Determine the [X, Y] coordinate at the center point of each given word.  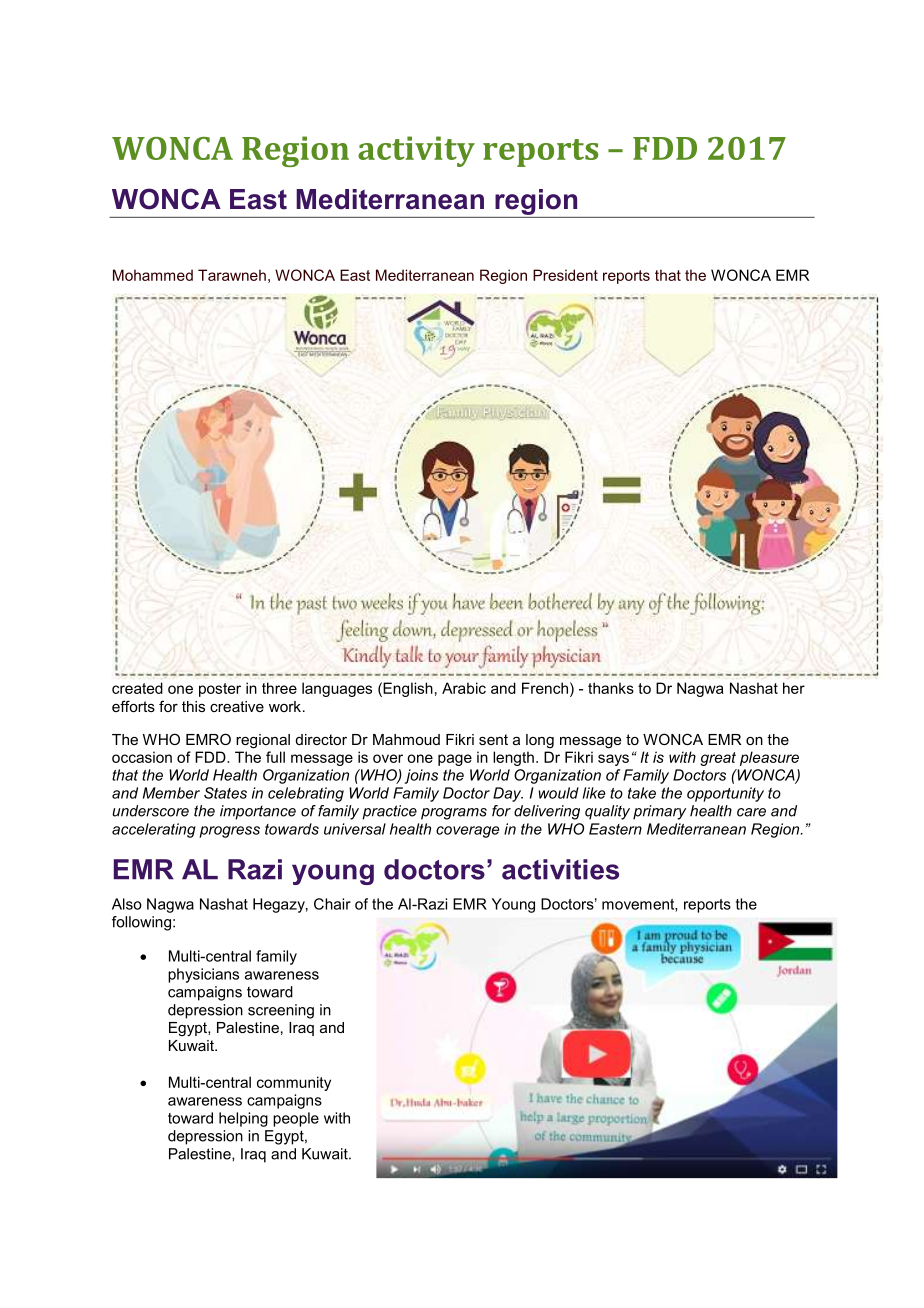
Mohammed [153, 275]
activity [416, 151]
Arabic [464, 688]
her [794, 688]
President [565, 275]
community [294, 1083]
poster [220, 690]
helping [243, 1119]
